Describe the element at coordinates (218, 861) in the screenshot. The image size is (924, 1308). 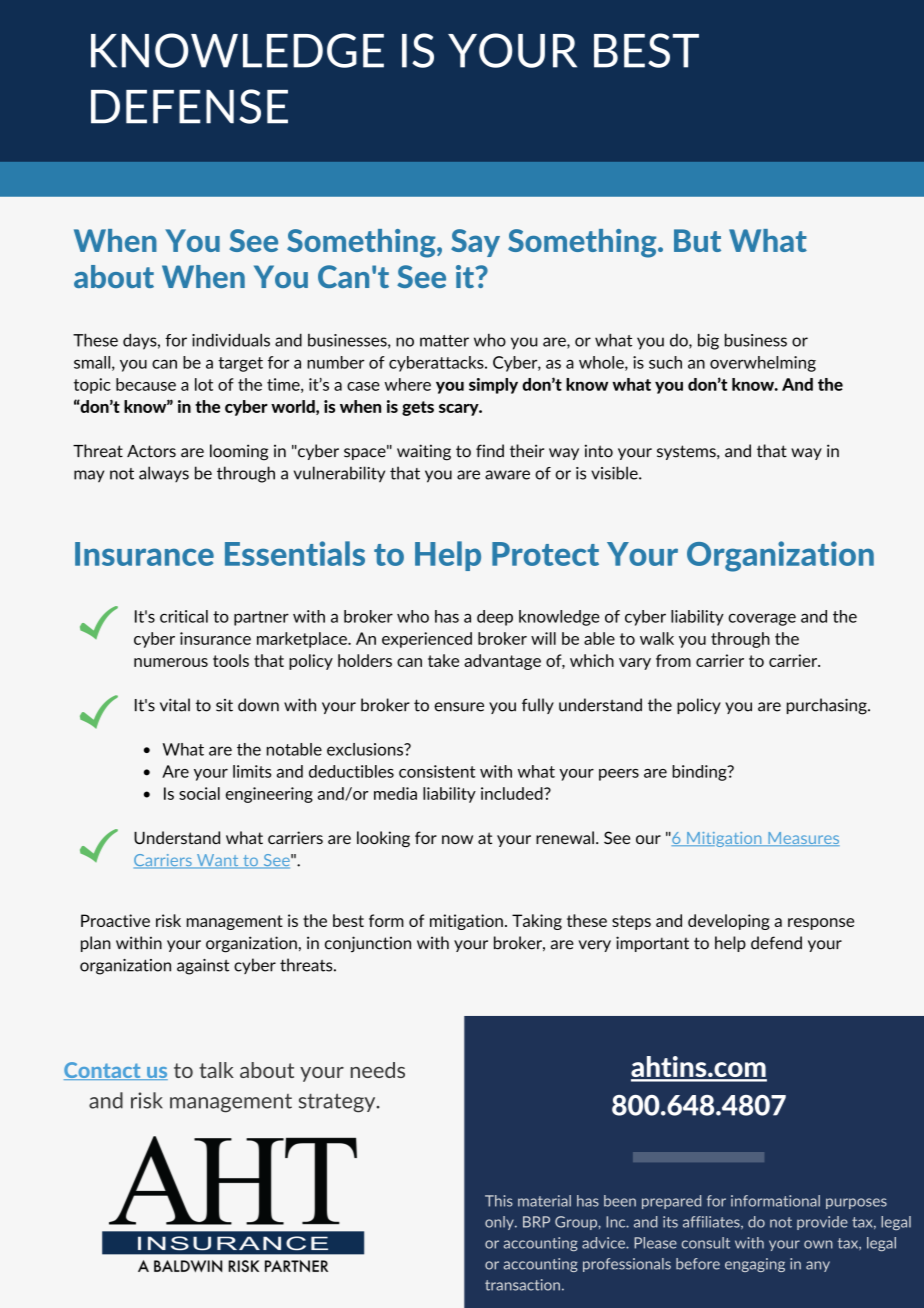
I see `Want` at that location.
